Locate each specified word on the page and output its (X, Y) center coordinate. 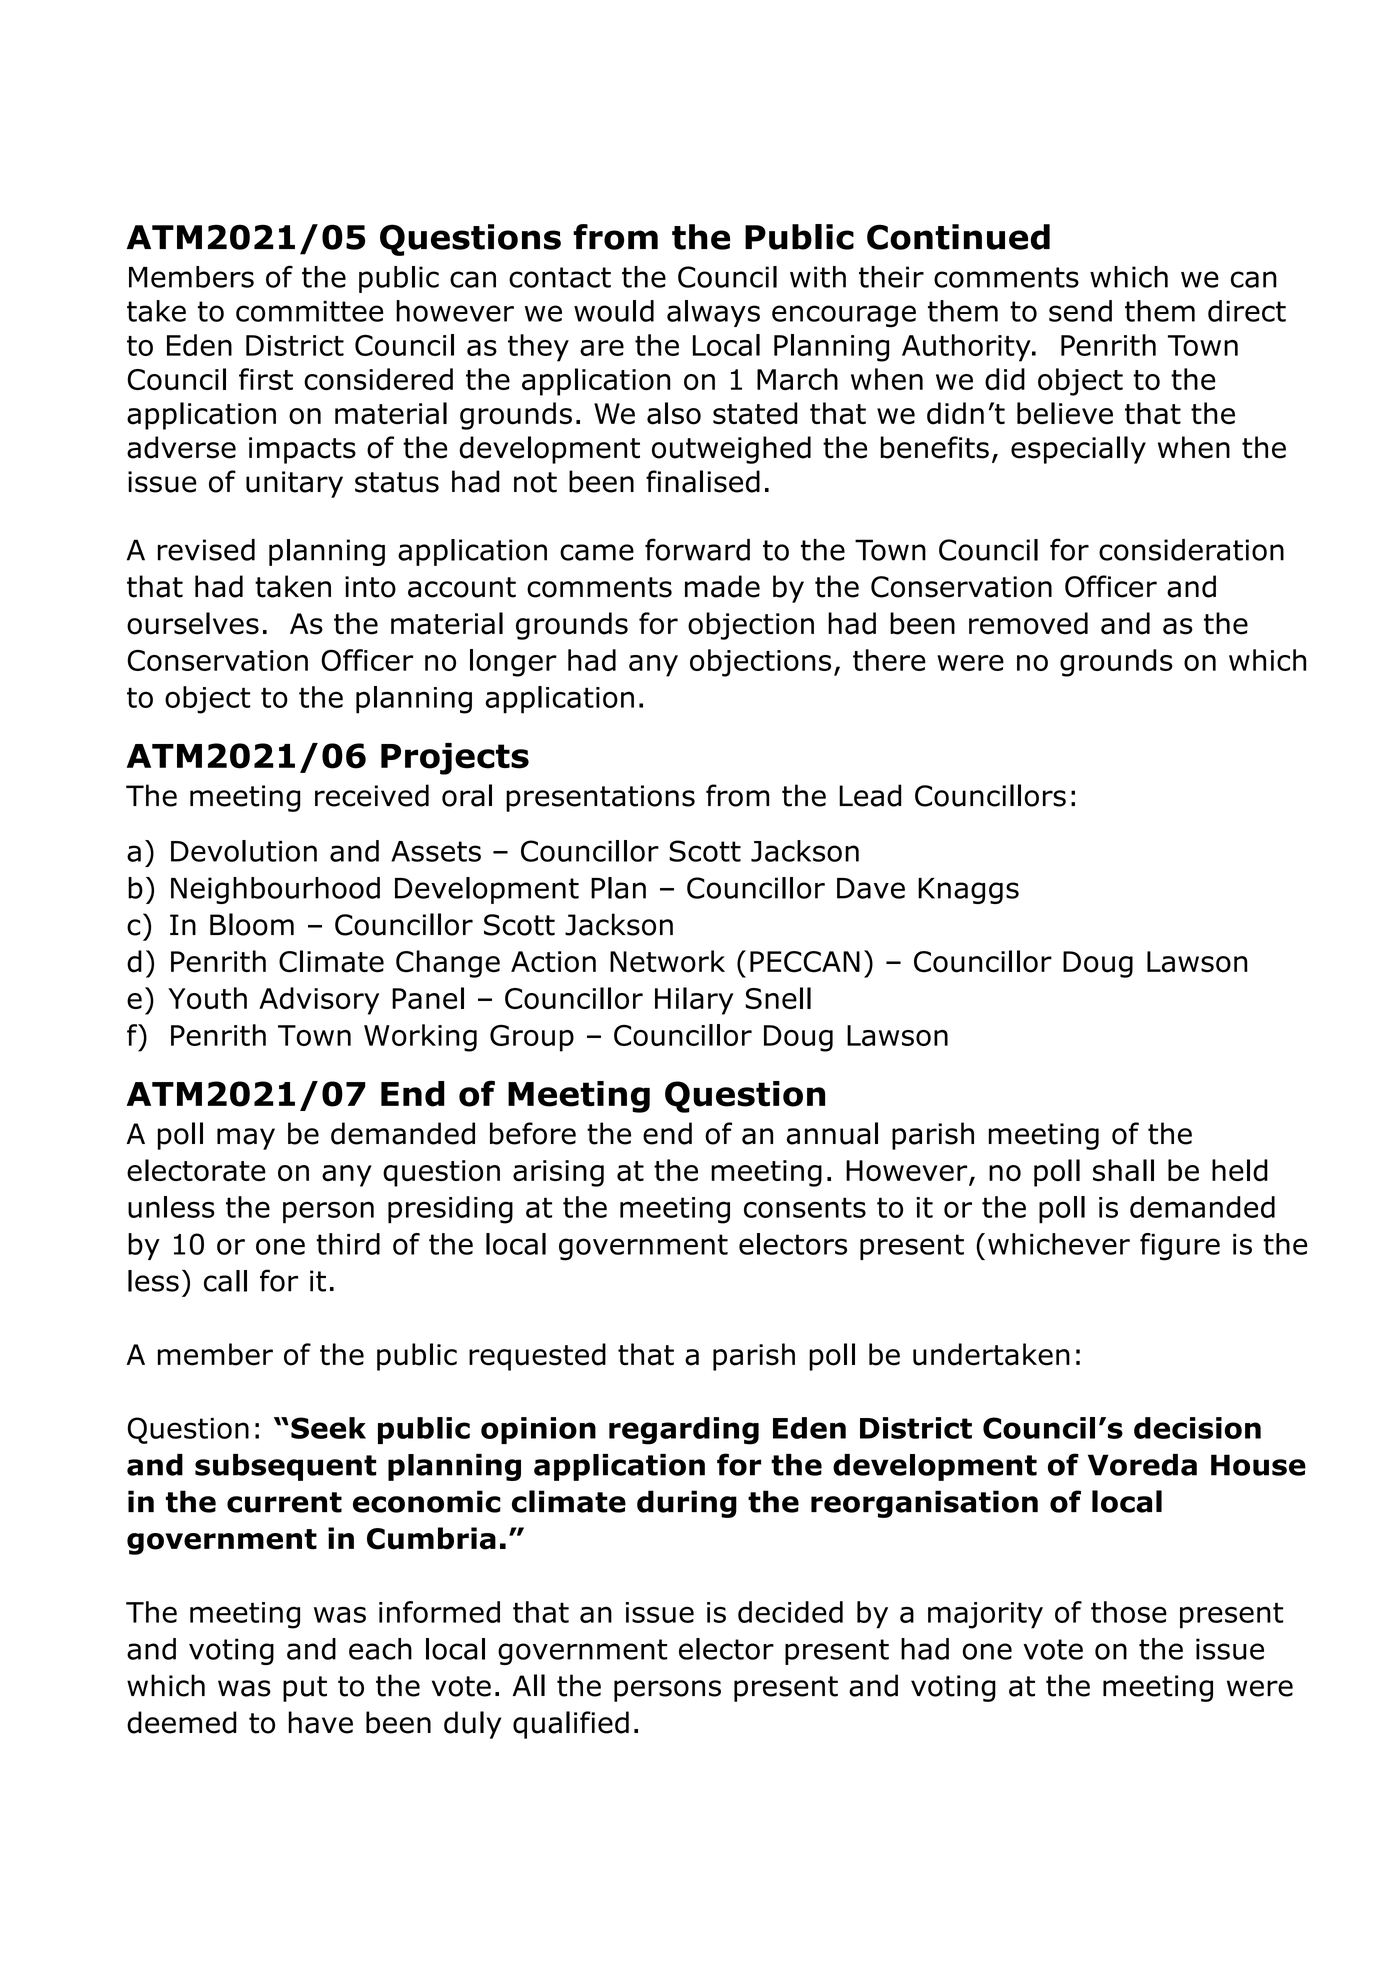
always (713, 313)
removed (1028, 623)
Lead (870, 795)
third (348, 1244)
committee (309, 311)
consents (805, 1207)
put (305, 1689)
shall (1123, 1170)
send (1080, 311)
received (372, 795)
